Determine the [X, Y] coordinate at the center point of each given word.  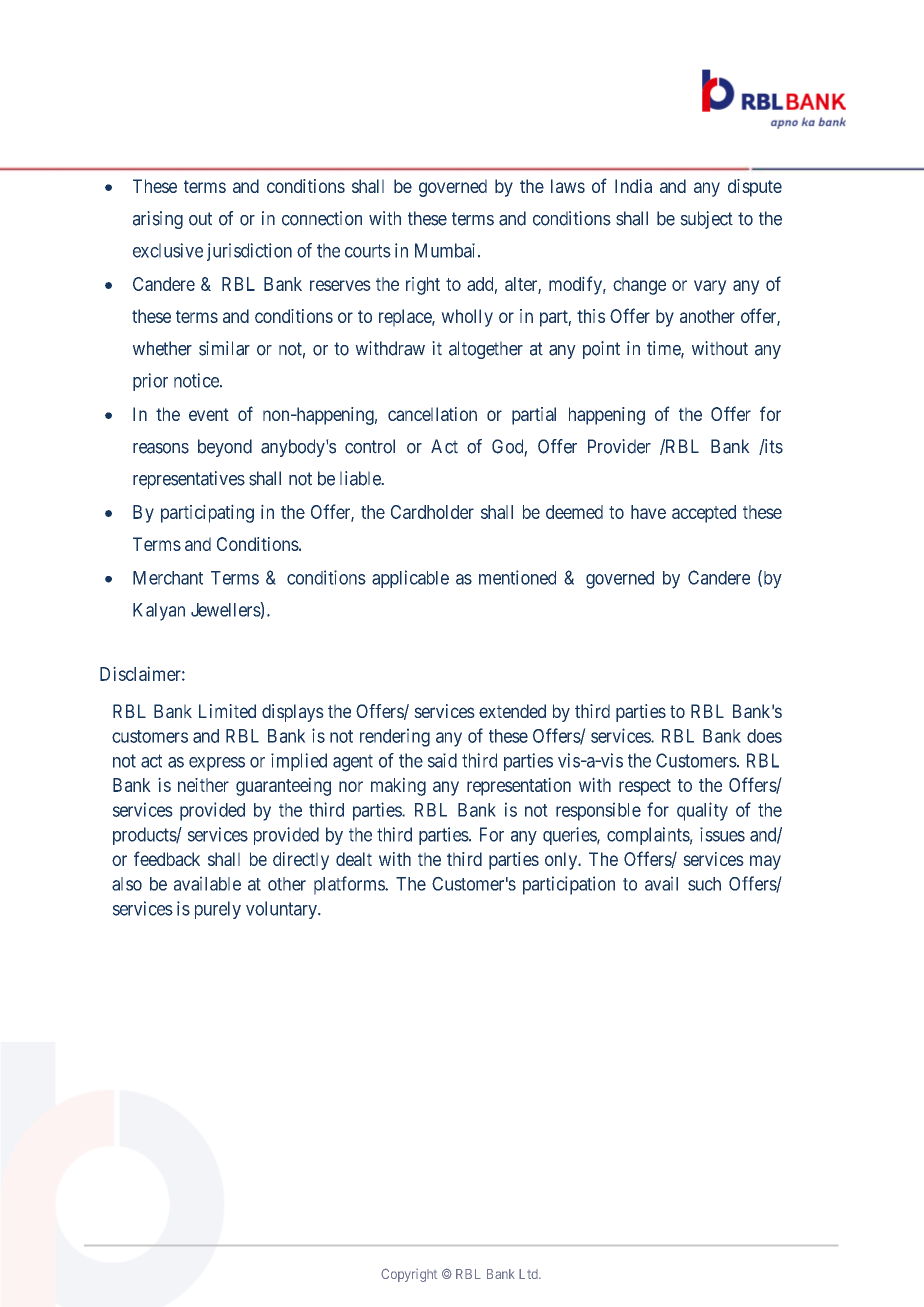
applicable [410, 579]
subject [706, 220]
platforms [350, 885]
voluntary [282, 910]
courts [368, 251]
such [704, 884]
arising [158, 220]
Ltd [529, 1274]
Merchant [168, 578]
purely [218, 910]
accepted [704, 514]
